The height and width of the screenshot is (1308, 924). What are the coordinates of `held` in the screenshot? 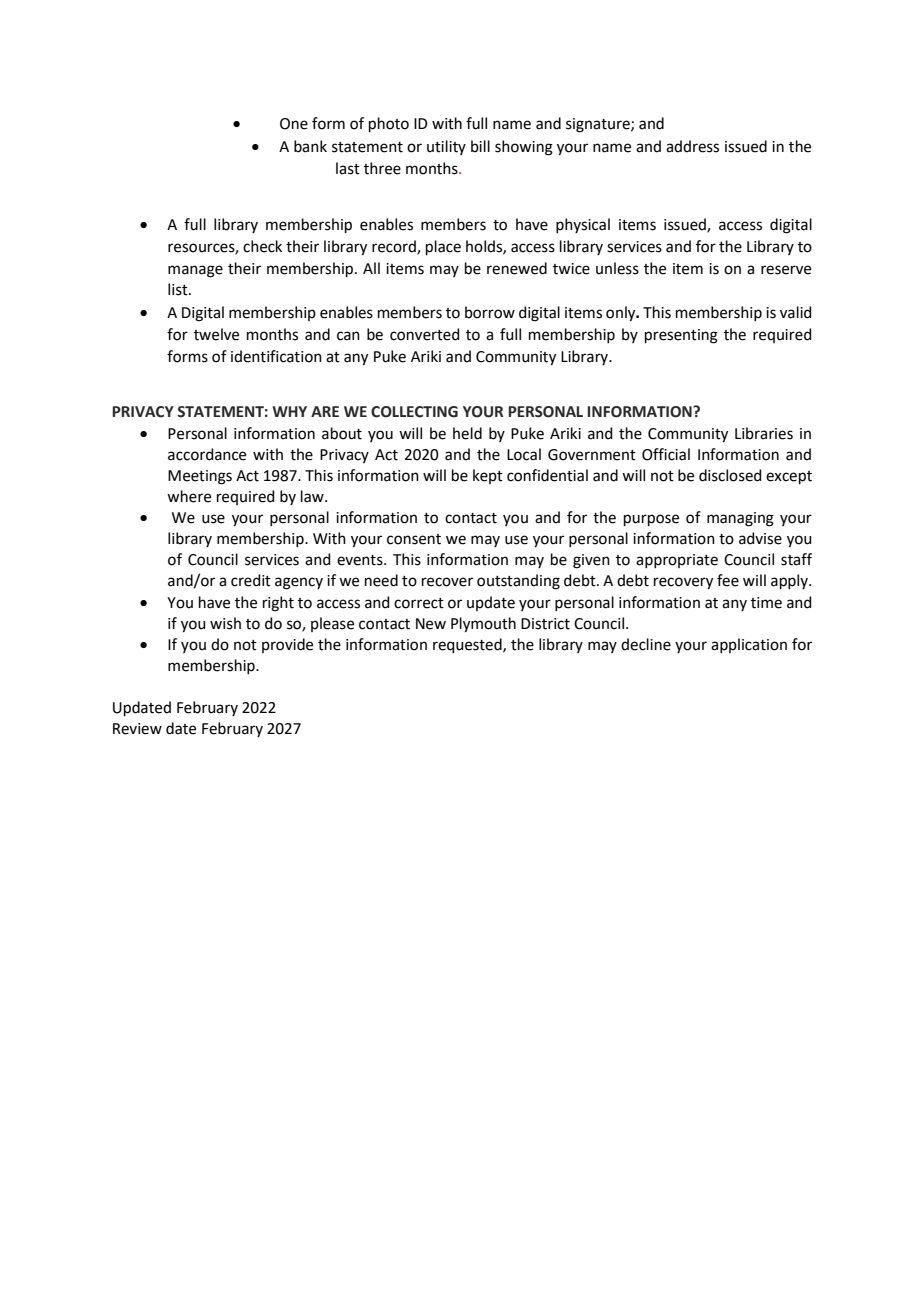 It's located at (467, 433).
